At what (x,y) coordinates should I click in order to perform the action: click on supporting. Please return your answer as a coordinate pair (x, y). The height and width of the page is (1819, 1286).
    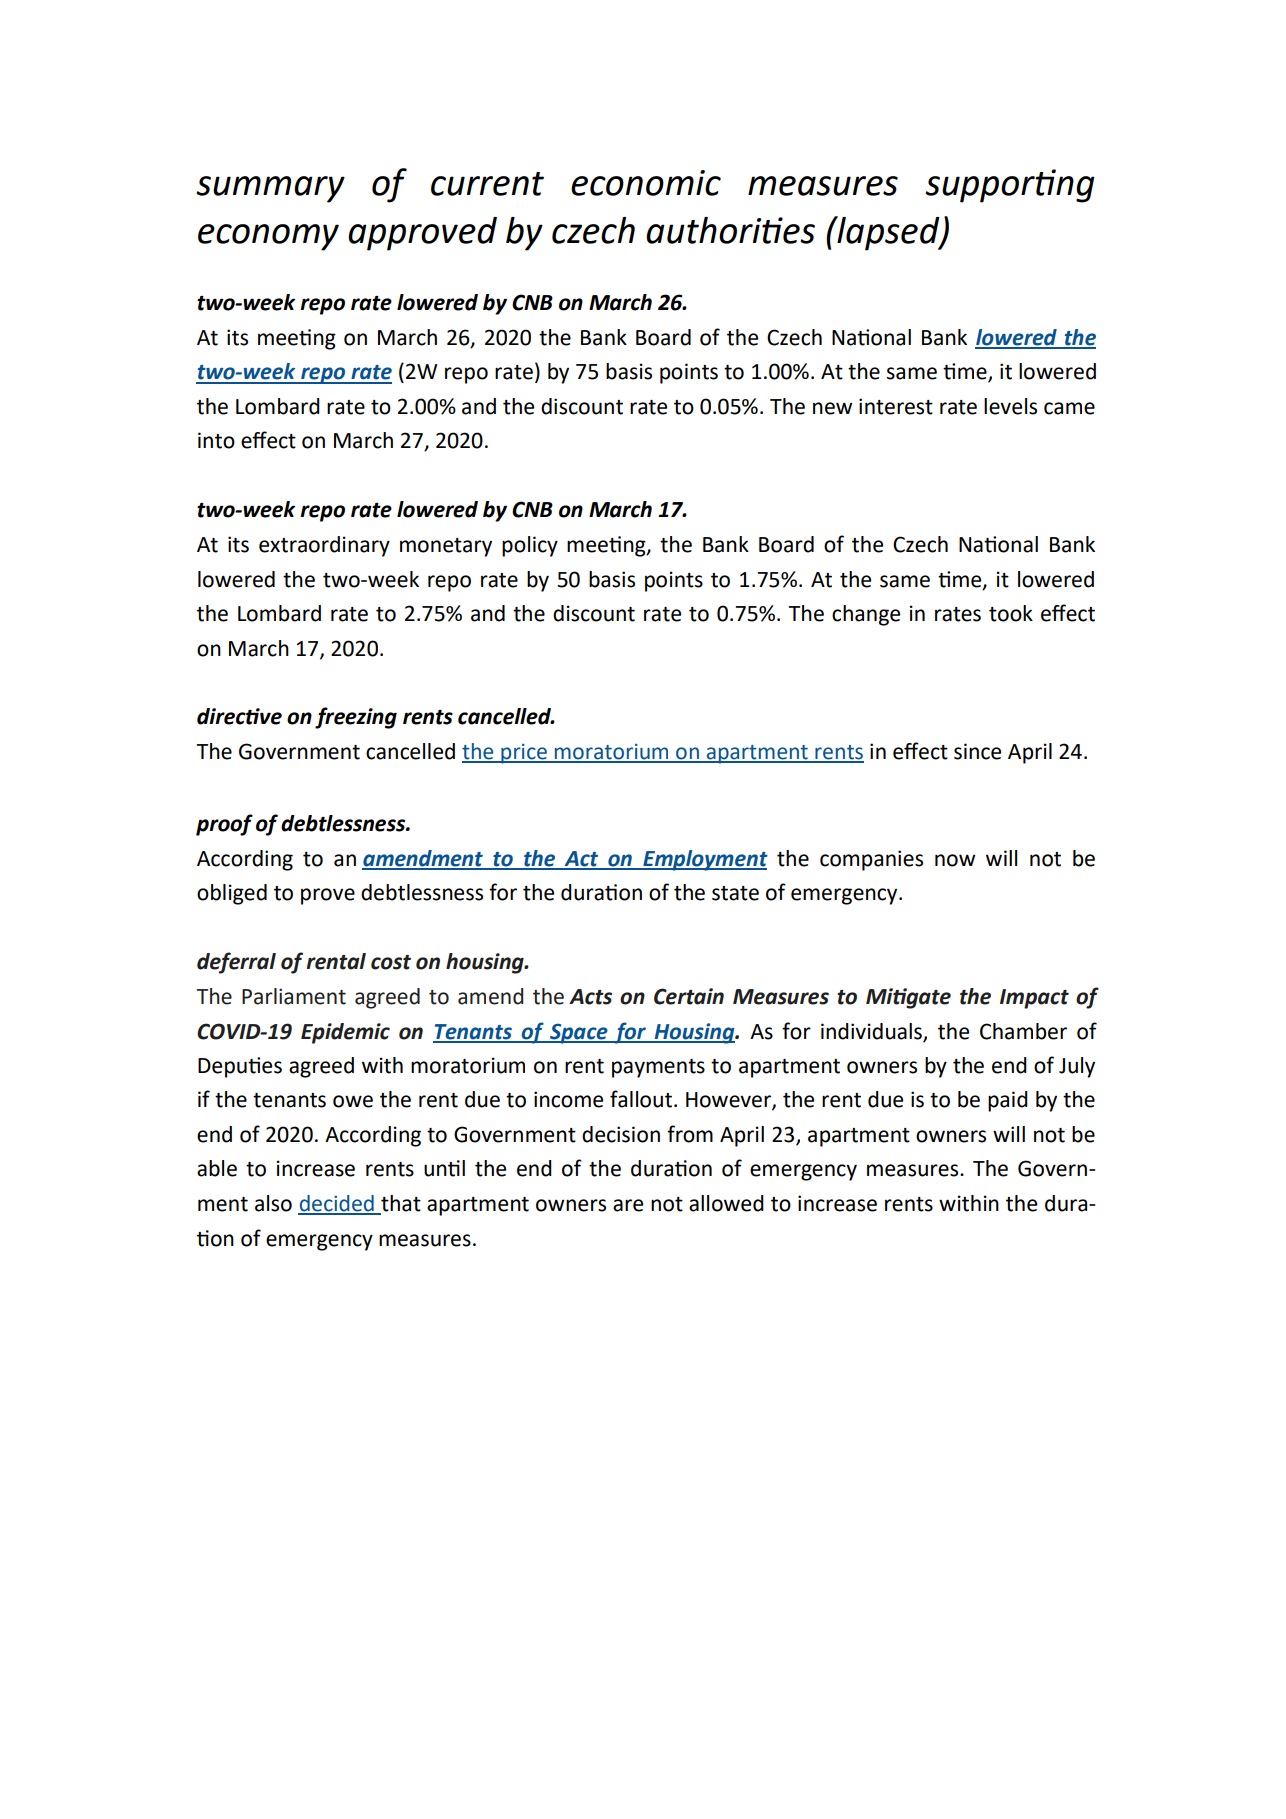
    Looking at the image, I should click on (1010, 186).
